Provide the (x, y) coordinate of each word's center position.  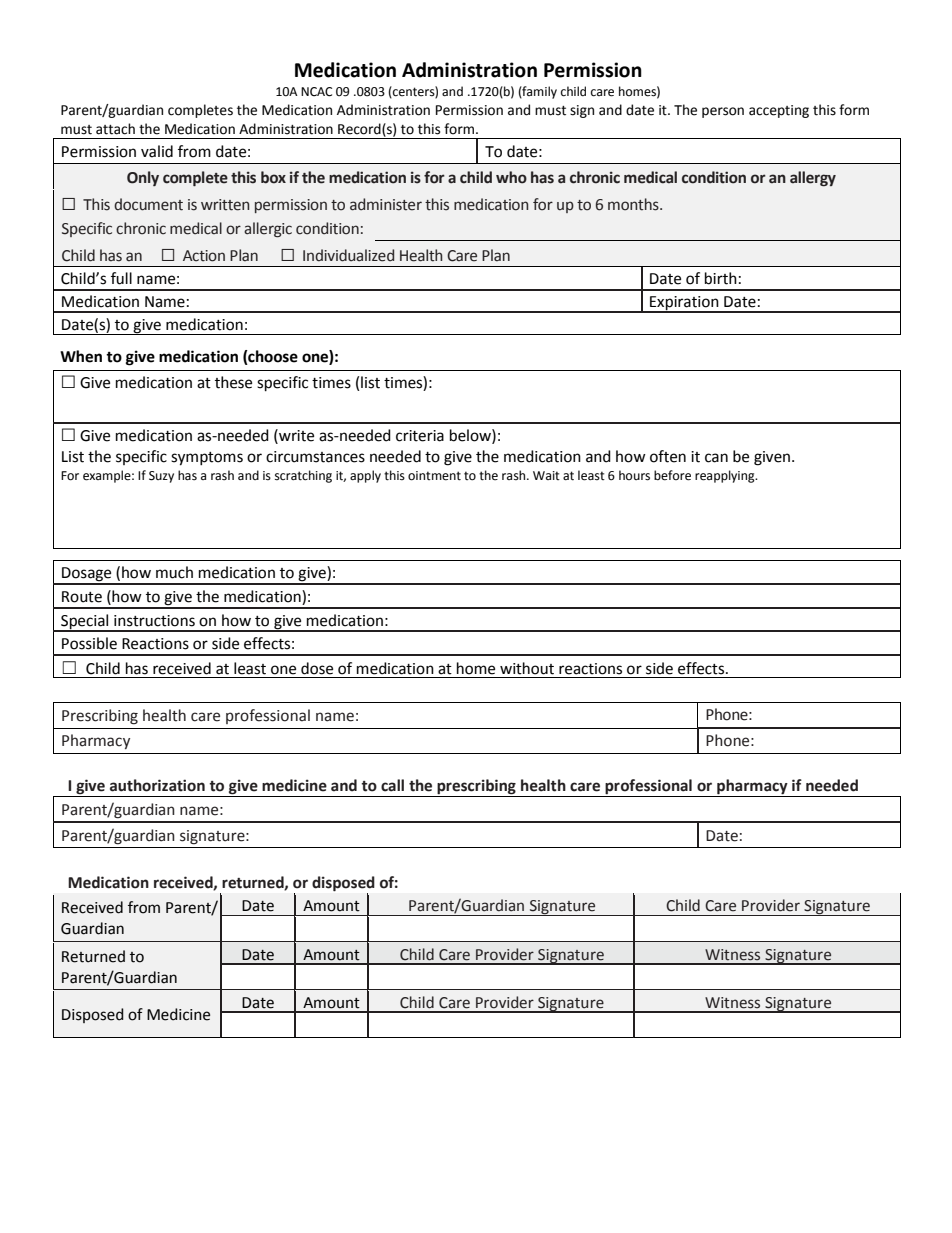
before (672, 475)
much (174, 572)
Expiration (684, 304)
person (723, 112)
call (392, 785)
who (511, 177)
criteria (420, 436)
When (81, 356)
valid (157, 151)
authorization (157, 785)
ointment (434, 476)
